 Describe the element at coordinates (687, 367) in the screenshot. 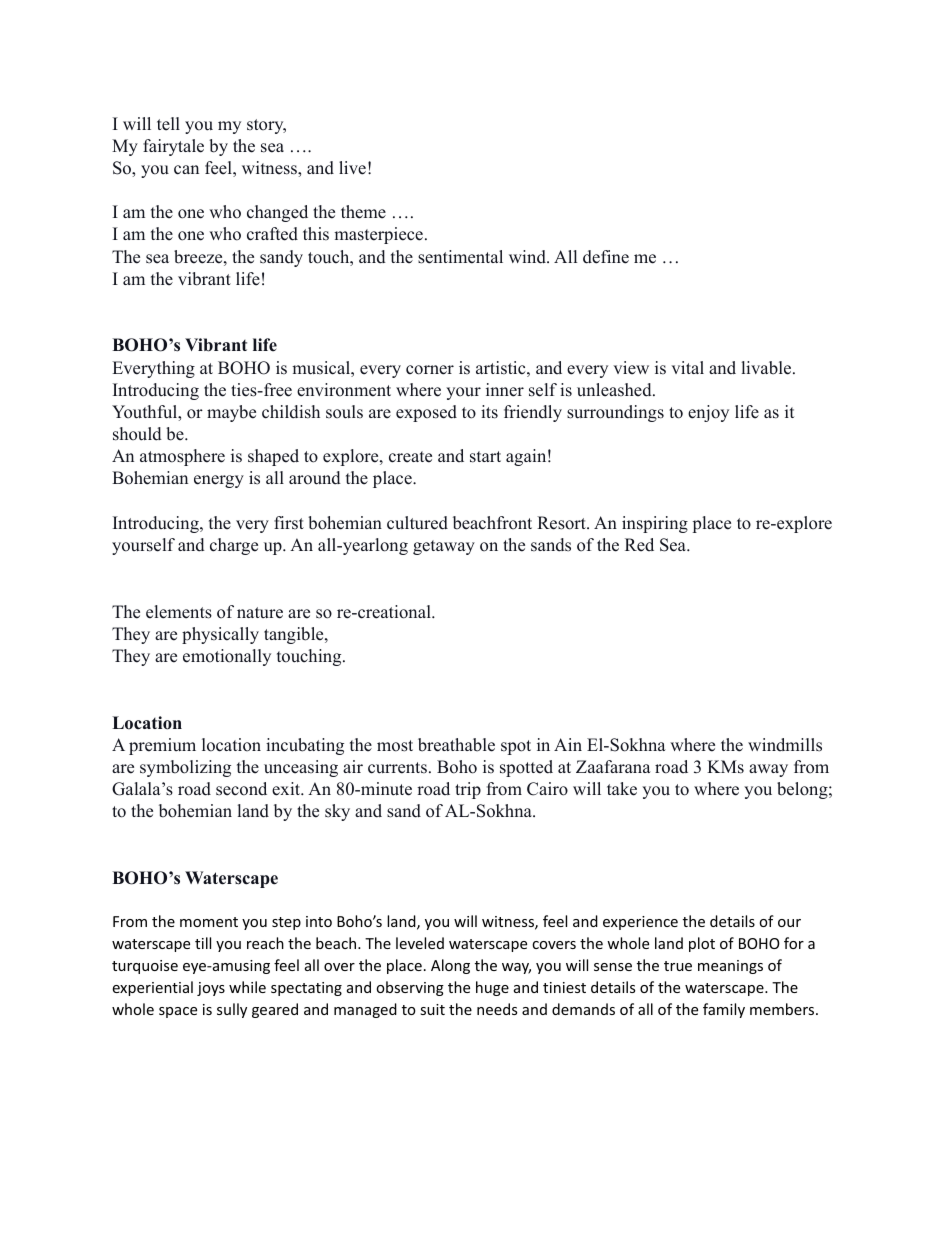

I see `vital` at that location.
